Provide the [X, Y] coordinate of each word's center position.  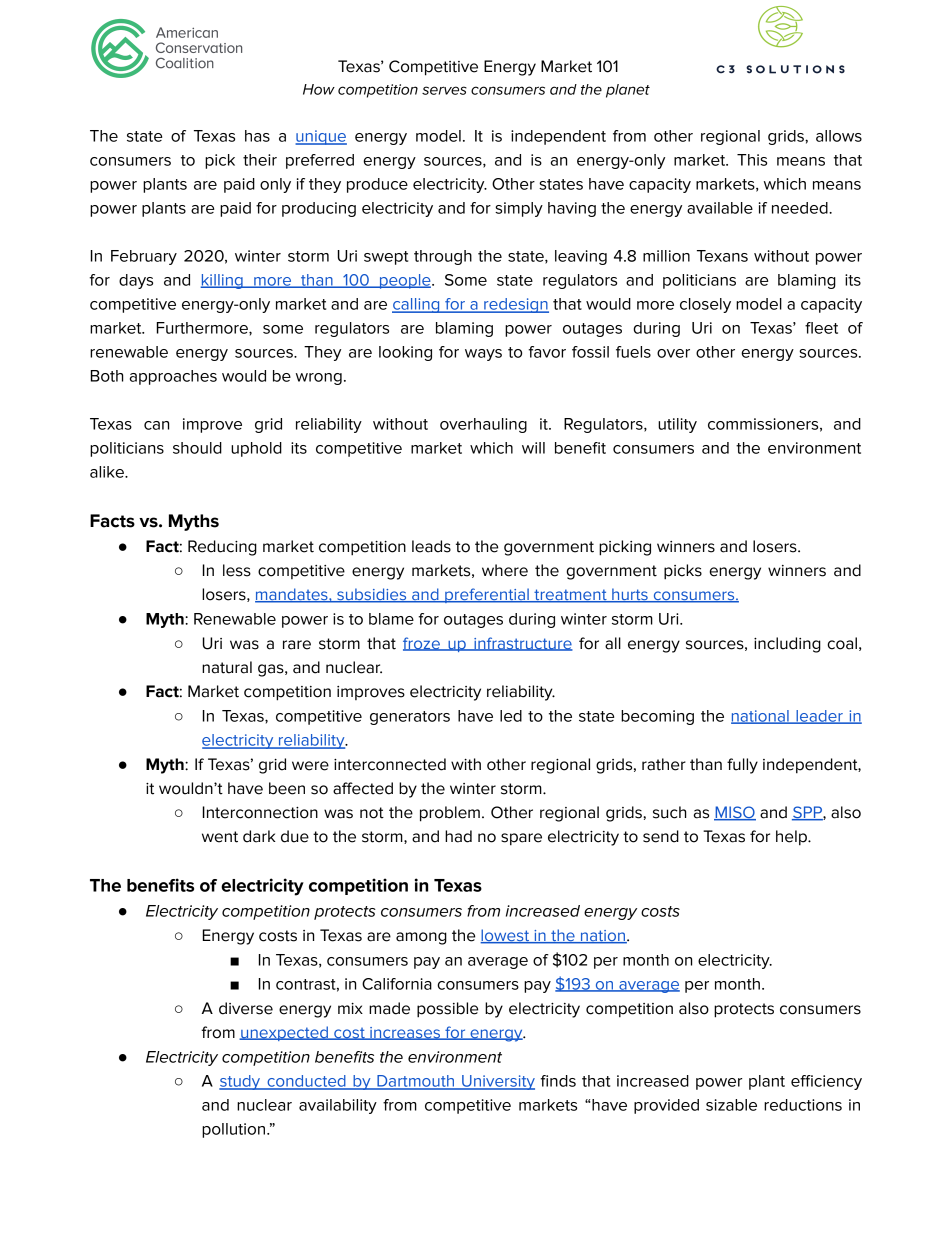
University [497, 1082]
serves [444, 90]
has [257, 136]
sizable [731, 1105]
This [752, 160]
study [241, 1082]
